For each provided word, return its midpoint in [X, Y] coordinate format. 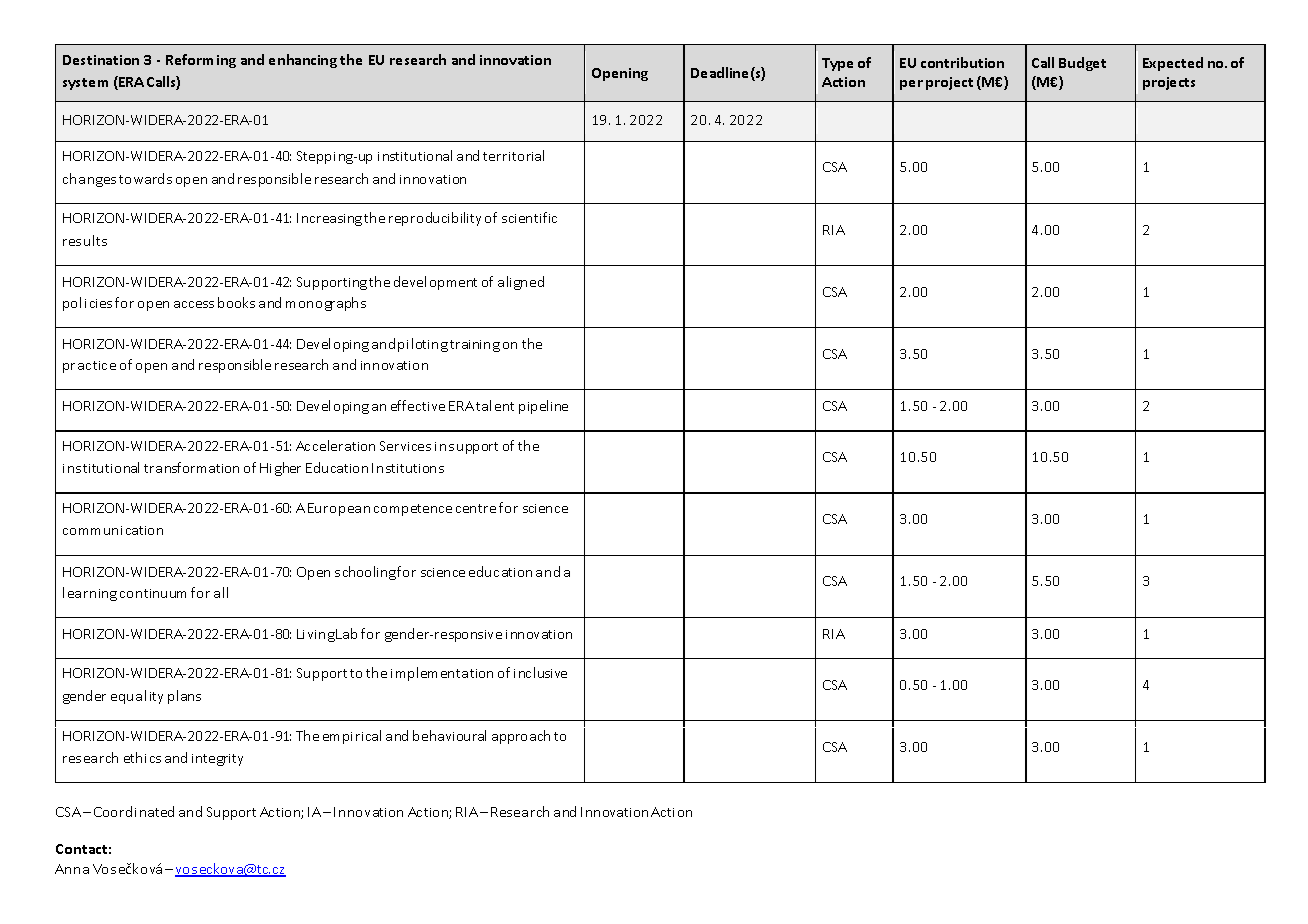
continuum [153, 593]
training [475, 346]
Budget [1082, 64]
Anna [72, 869]
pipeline [543, 407]
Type [837, 64]
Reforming [201, 61]
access [194, 304]
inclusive [540, 672]
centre [476, 508]
